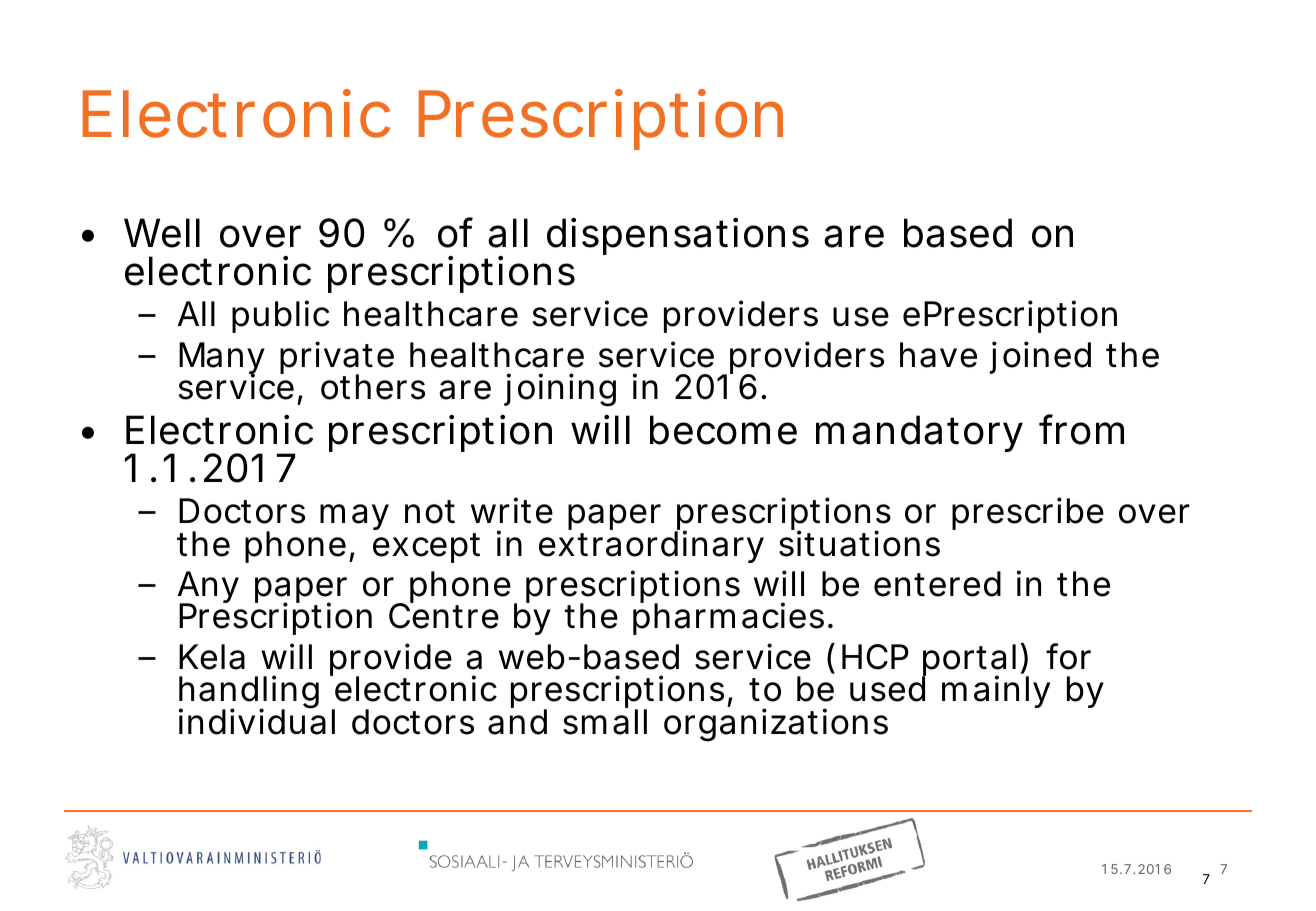  Describe the element at coordinates (1040, 357) in the image. I see `joined` at that location.
